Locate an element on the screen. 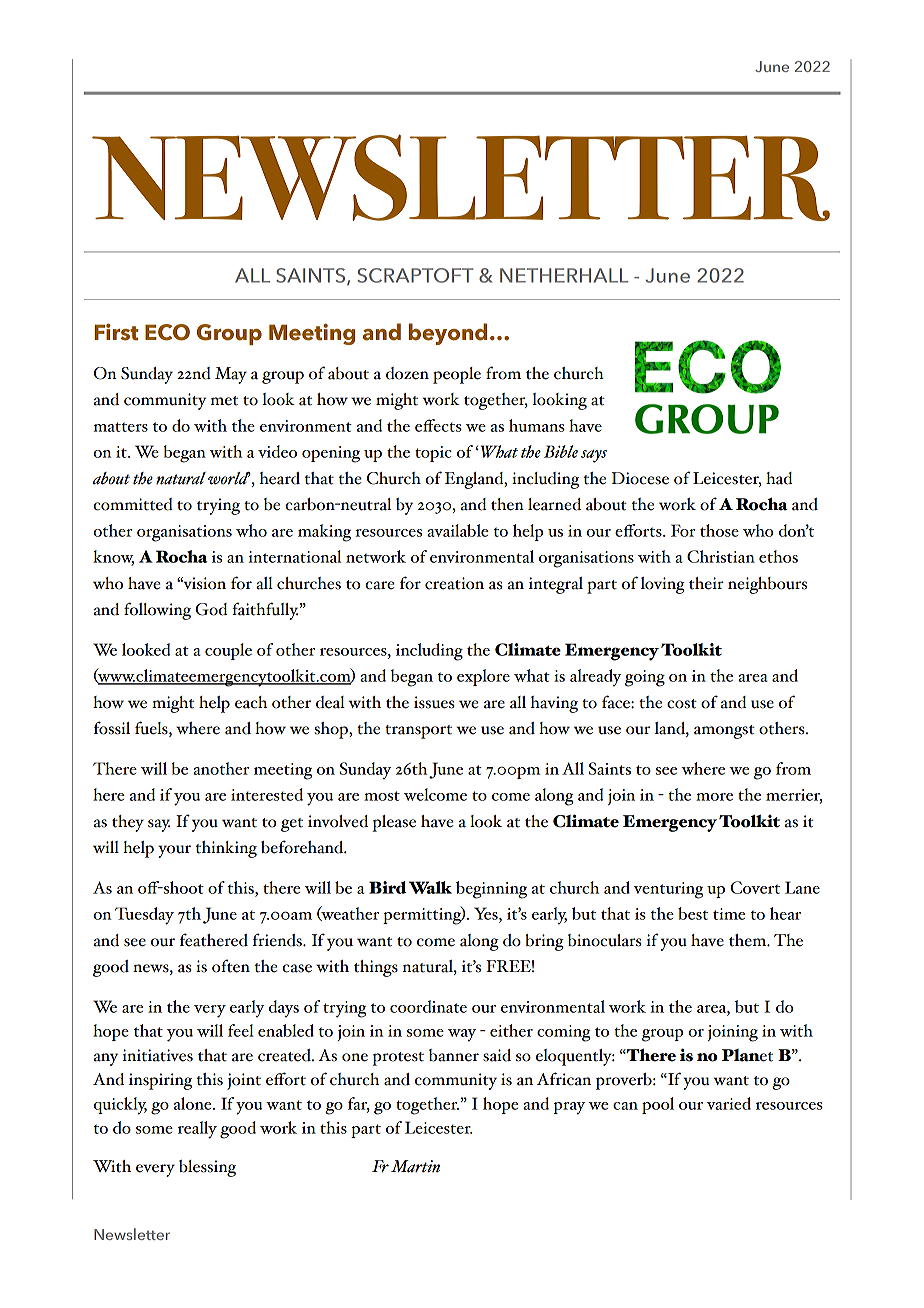  their is located at coordinates (706, 583).
